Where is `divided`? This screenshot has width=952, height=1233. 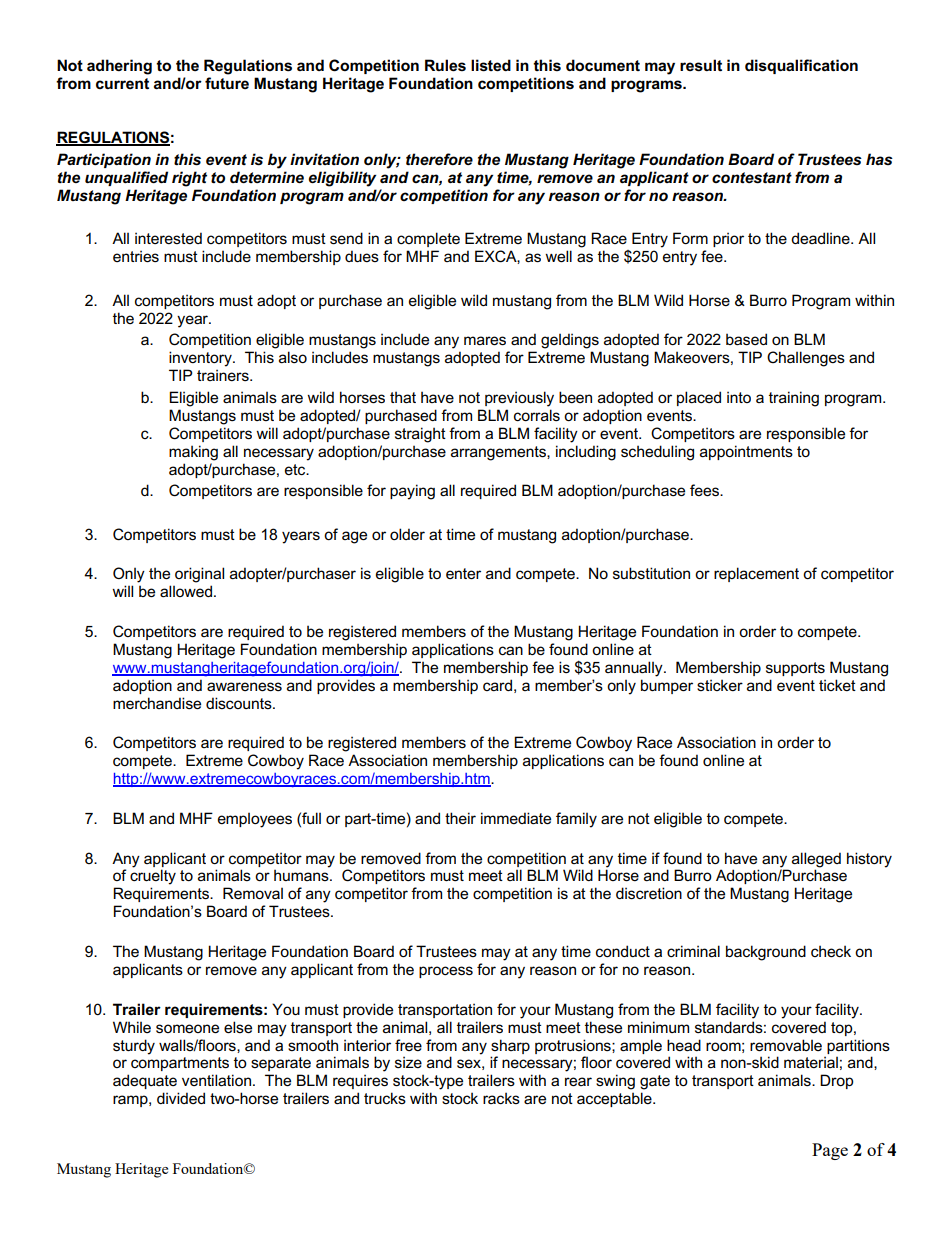
divided is located at coordinates (181, 1098).
